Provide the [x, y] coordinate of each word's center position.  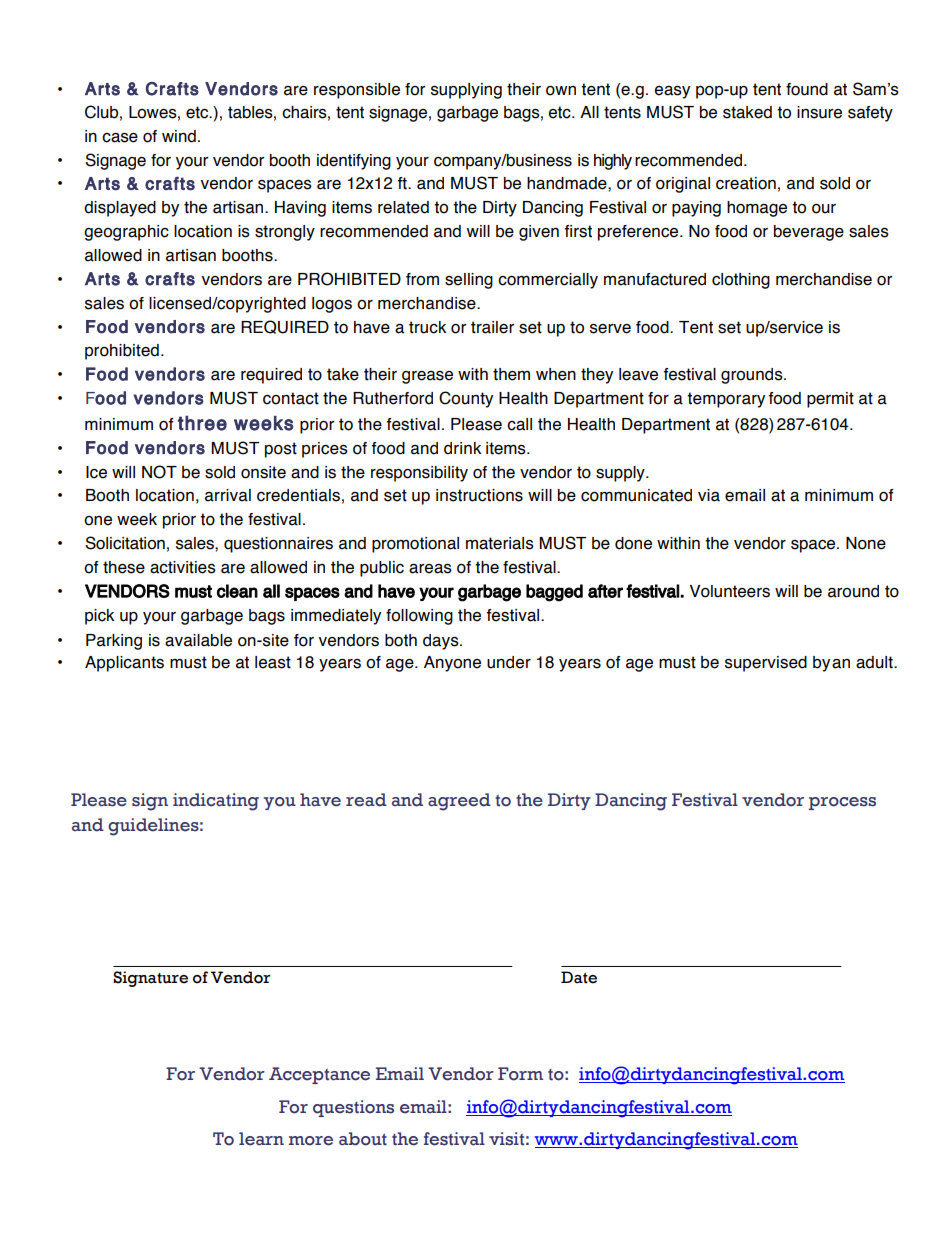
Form [520, 1074]
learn [261, 1139]
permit [830, 400]
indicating [216, 802]
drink [462, 448]
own [561, 91]
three [202, 423]
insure [819, 112]
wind [179, 136]
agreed [459, 802]
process [842, 803]
